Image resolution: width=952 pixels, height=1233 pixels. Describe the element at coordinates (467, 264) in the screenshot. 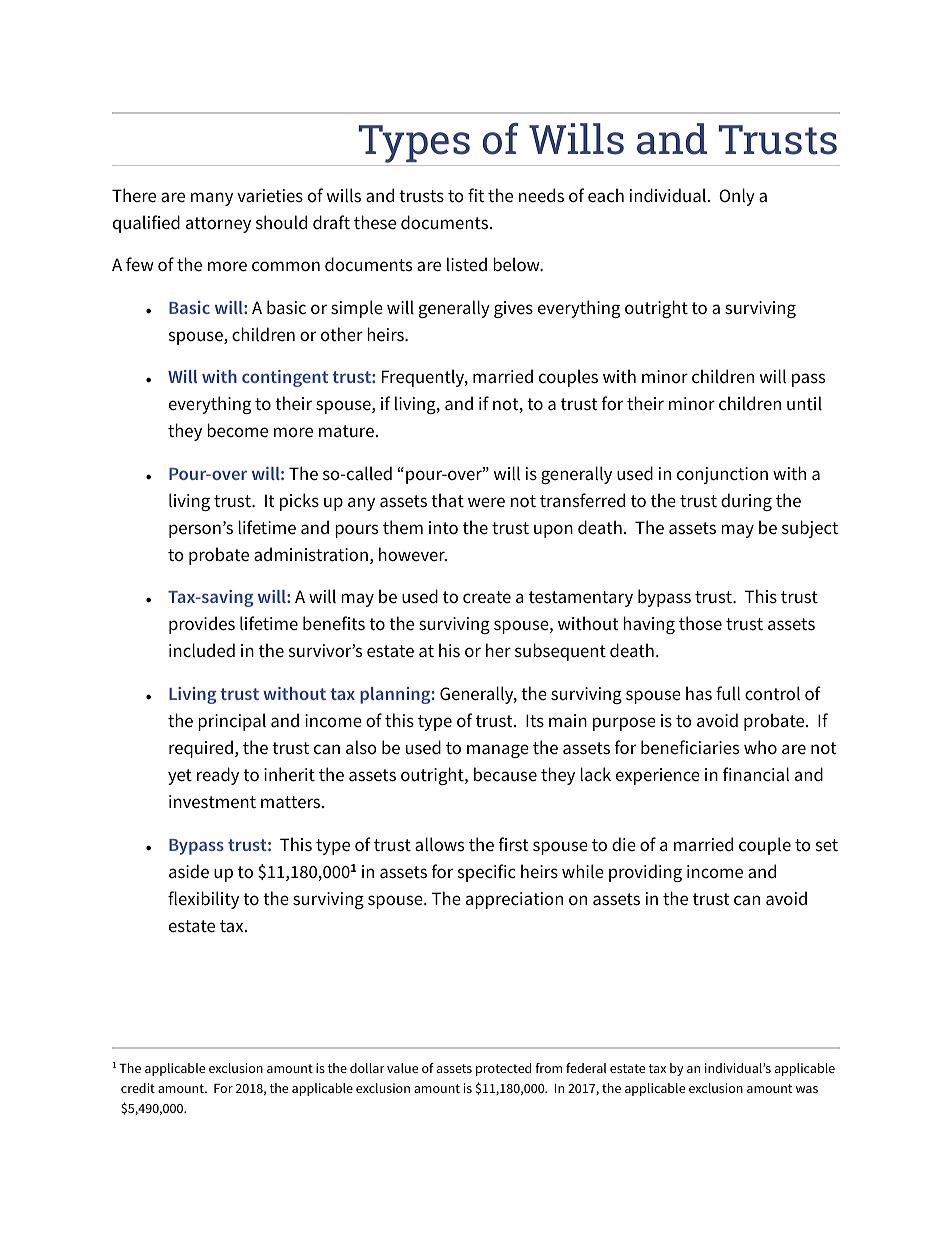

I see `listed` at that location.
